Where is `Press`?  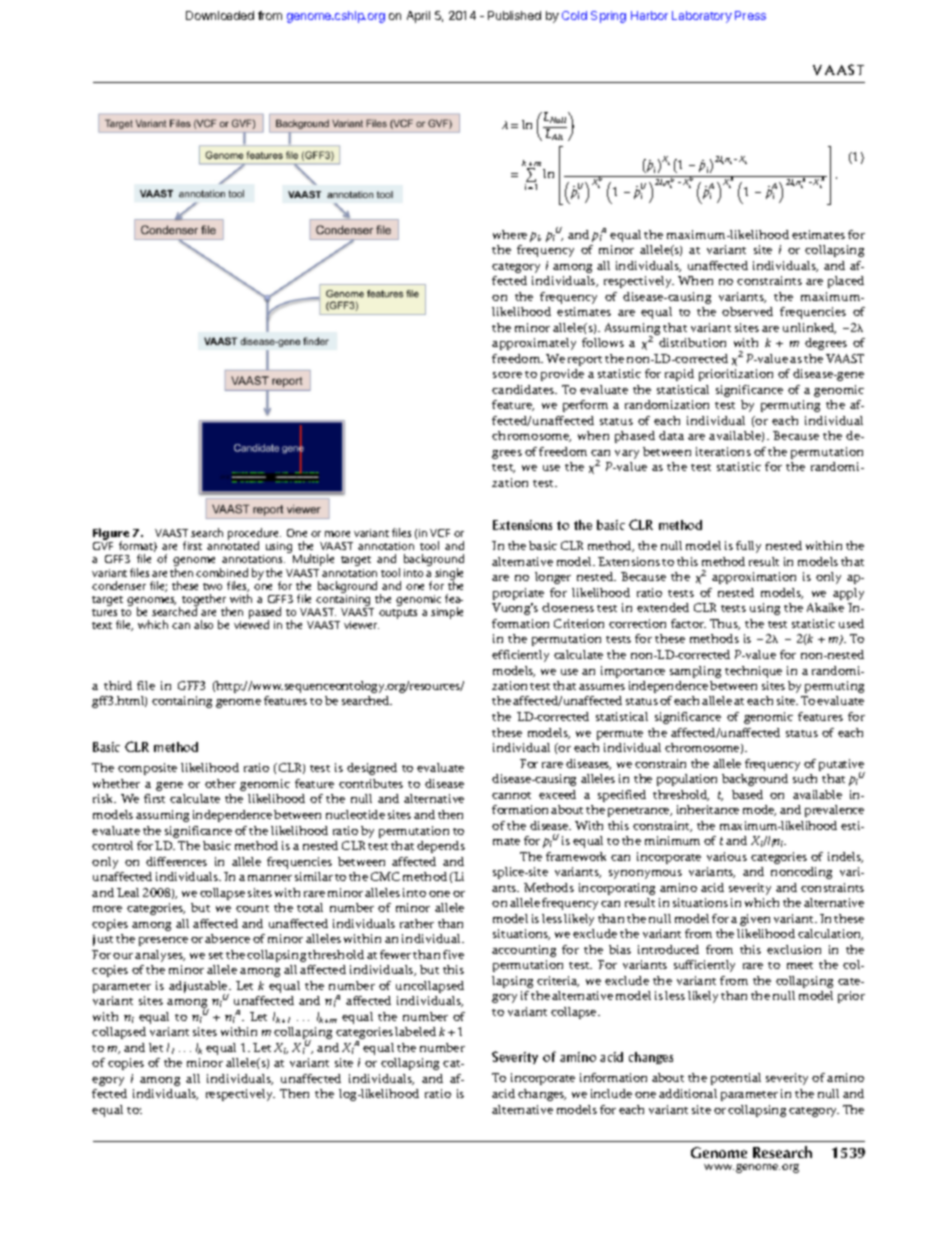 Press is located at coordinates (750, 15).
